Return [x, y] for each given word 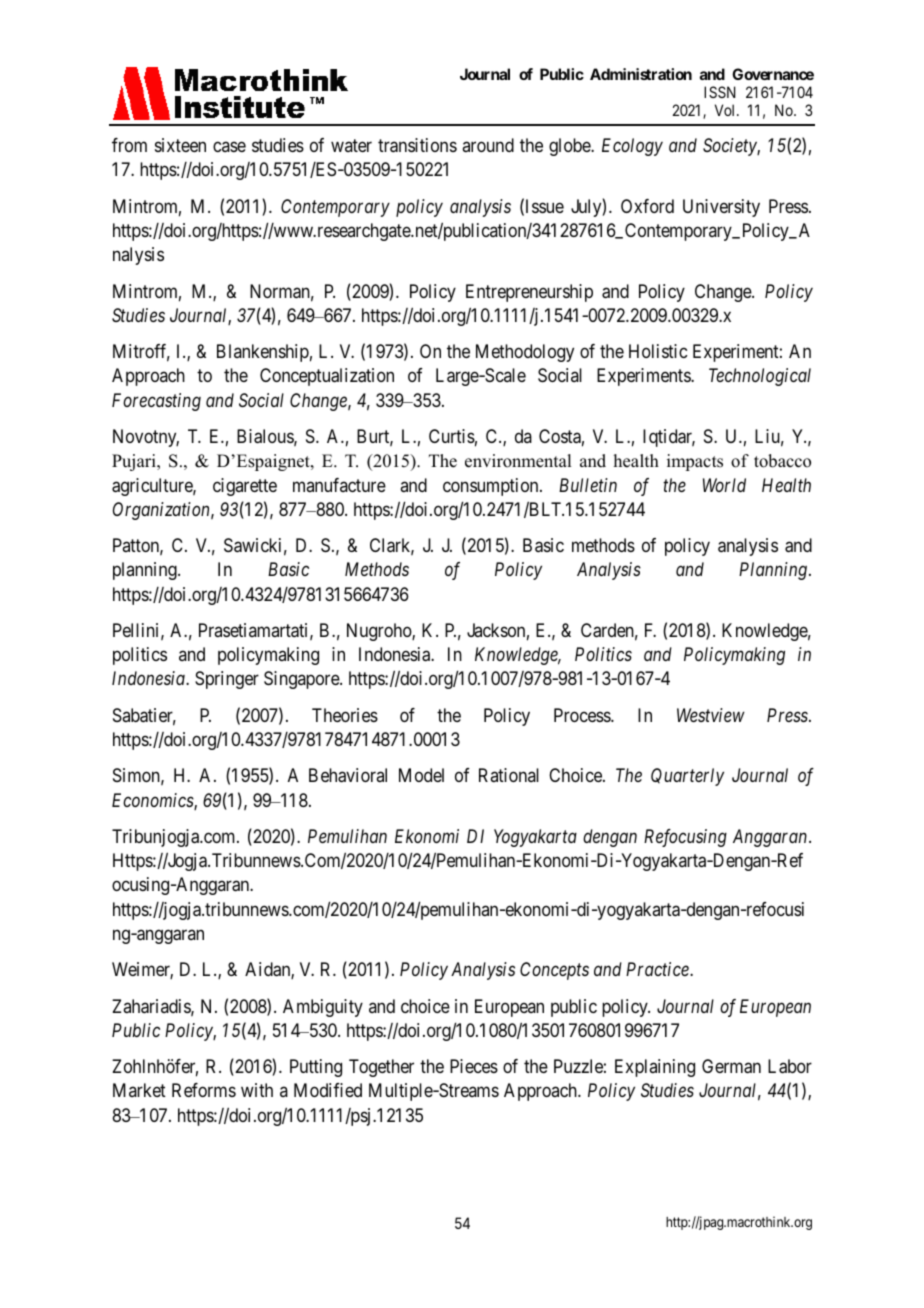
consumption [492, 487]
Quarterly [687, 777]
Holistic [658, 351]
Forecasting [156, 402]
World [724, 485]
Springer [227, 680]
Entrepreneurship [529, 293]
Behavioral [348, 775]
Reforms [204, 1090]
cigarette [245, 487]
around [488, 145]
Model [421, 775]
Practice [658, 969]
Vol [726, 110]
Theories [345, 715]
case [229, 147]
